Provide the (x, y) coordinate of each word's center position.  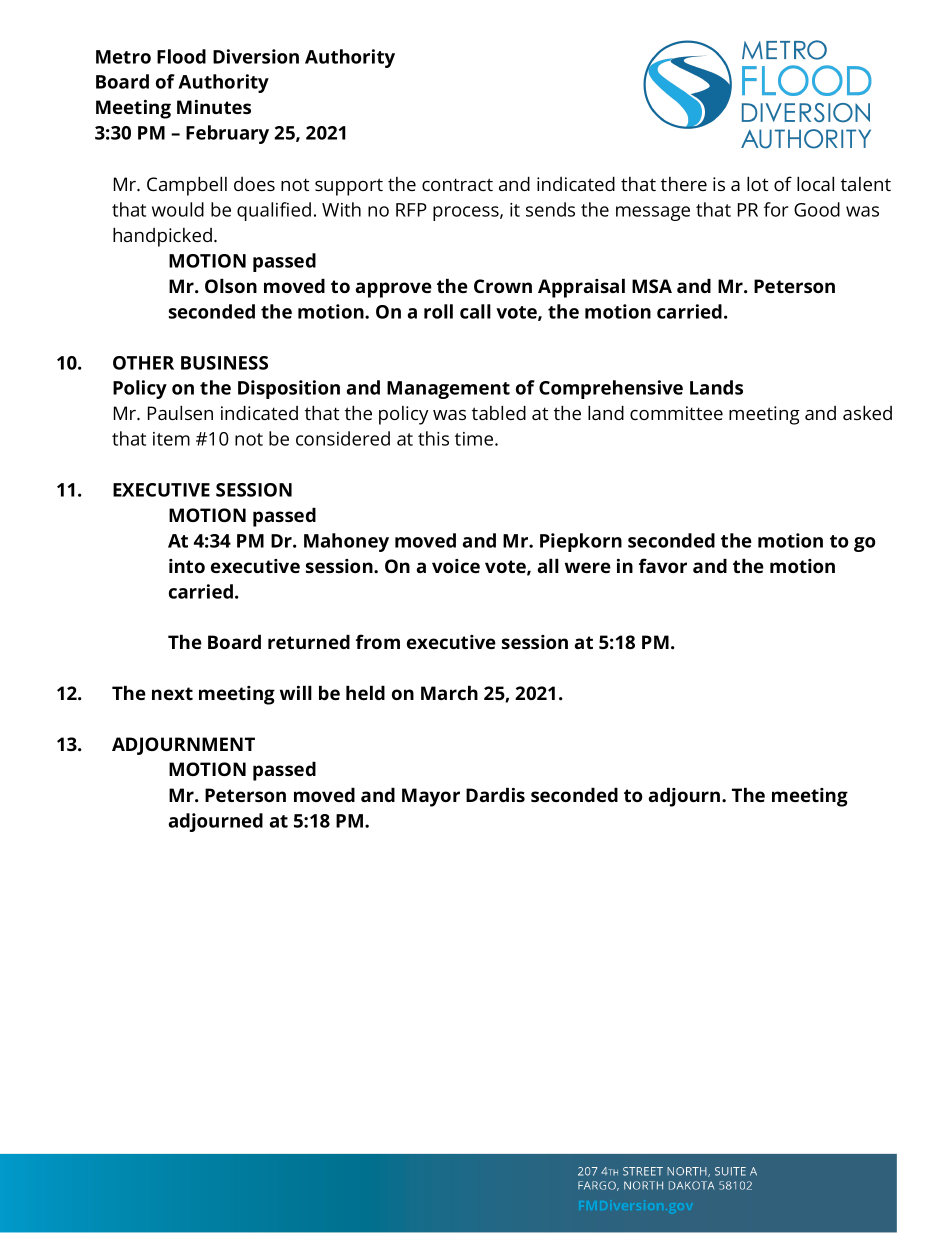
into (187, 566)
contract (457, 184)
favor (663, 565)
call (475, 311)
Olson (231, 285)
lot (757, 183)
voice (456, 566)
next (172, 693)
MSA (652, 286)
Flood (181, 56)
